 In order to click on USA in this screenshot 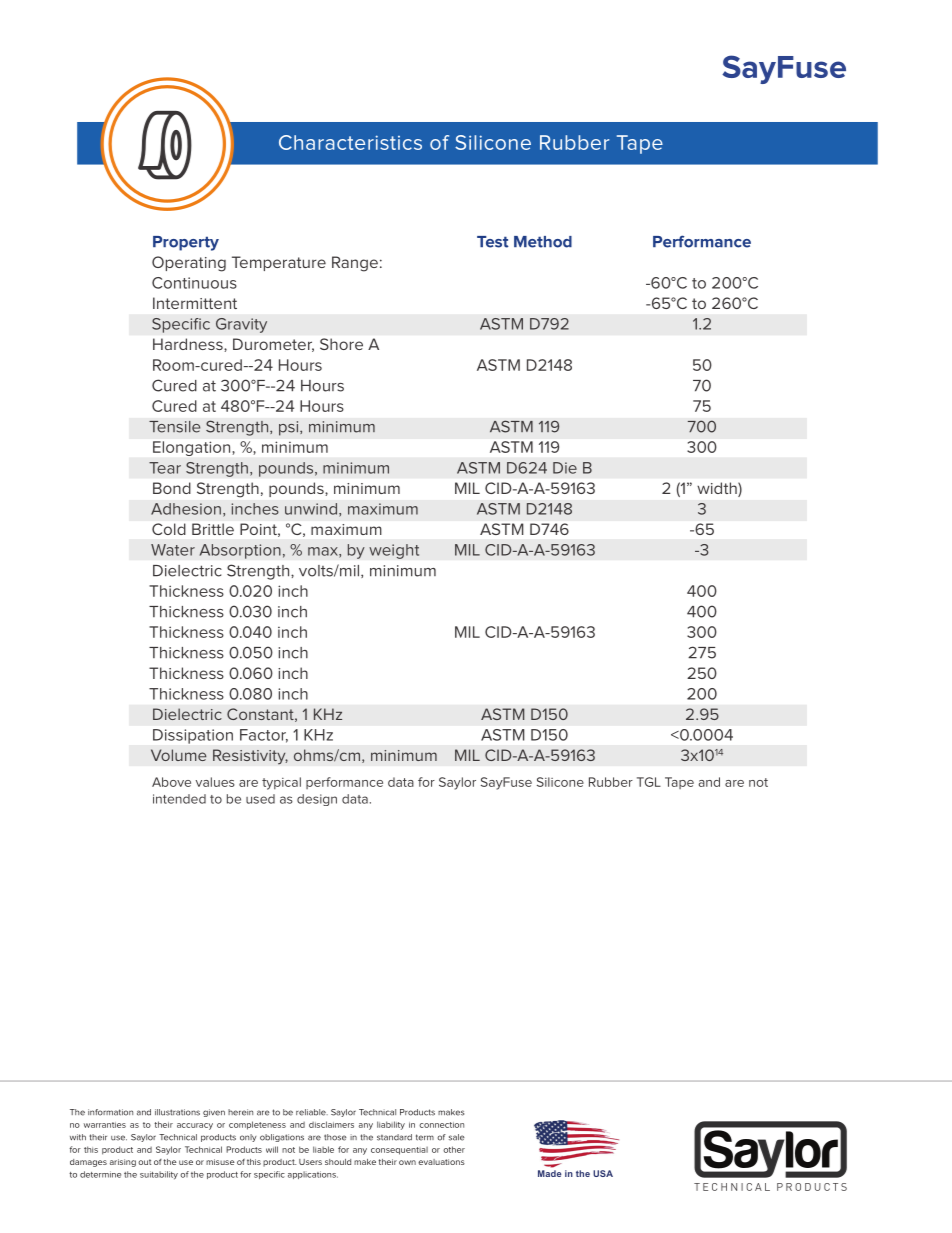, I will do `click(603, 1173)`.
